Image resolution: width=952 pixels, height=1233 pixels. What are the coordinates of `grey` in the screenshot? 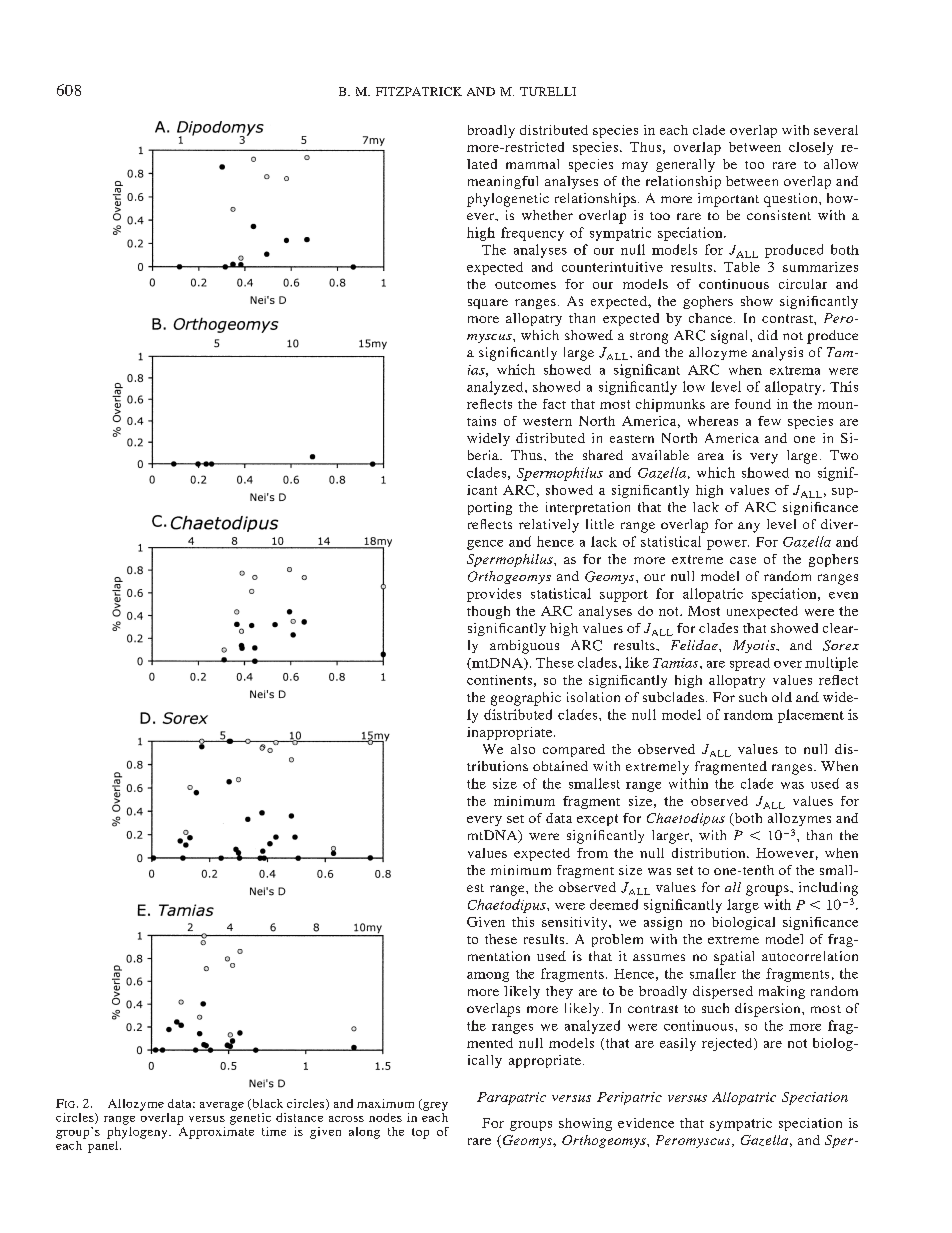 It's located at (434, 1105).
